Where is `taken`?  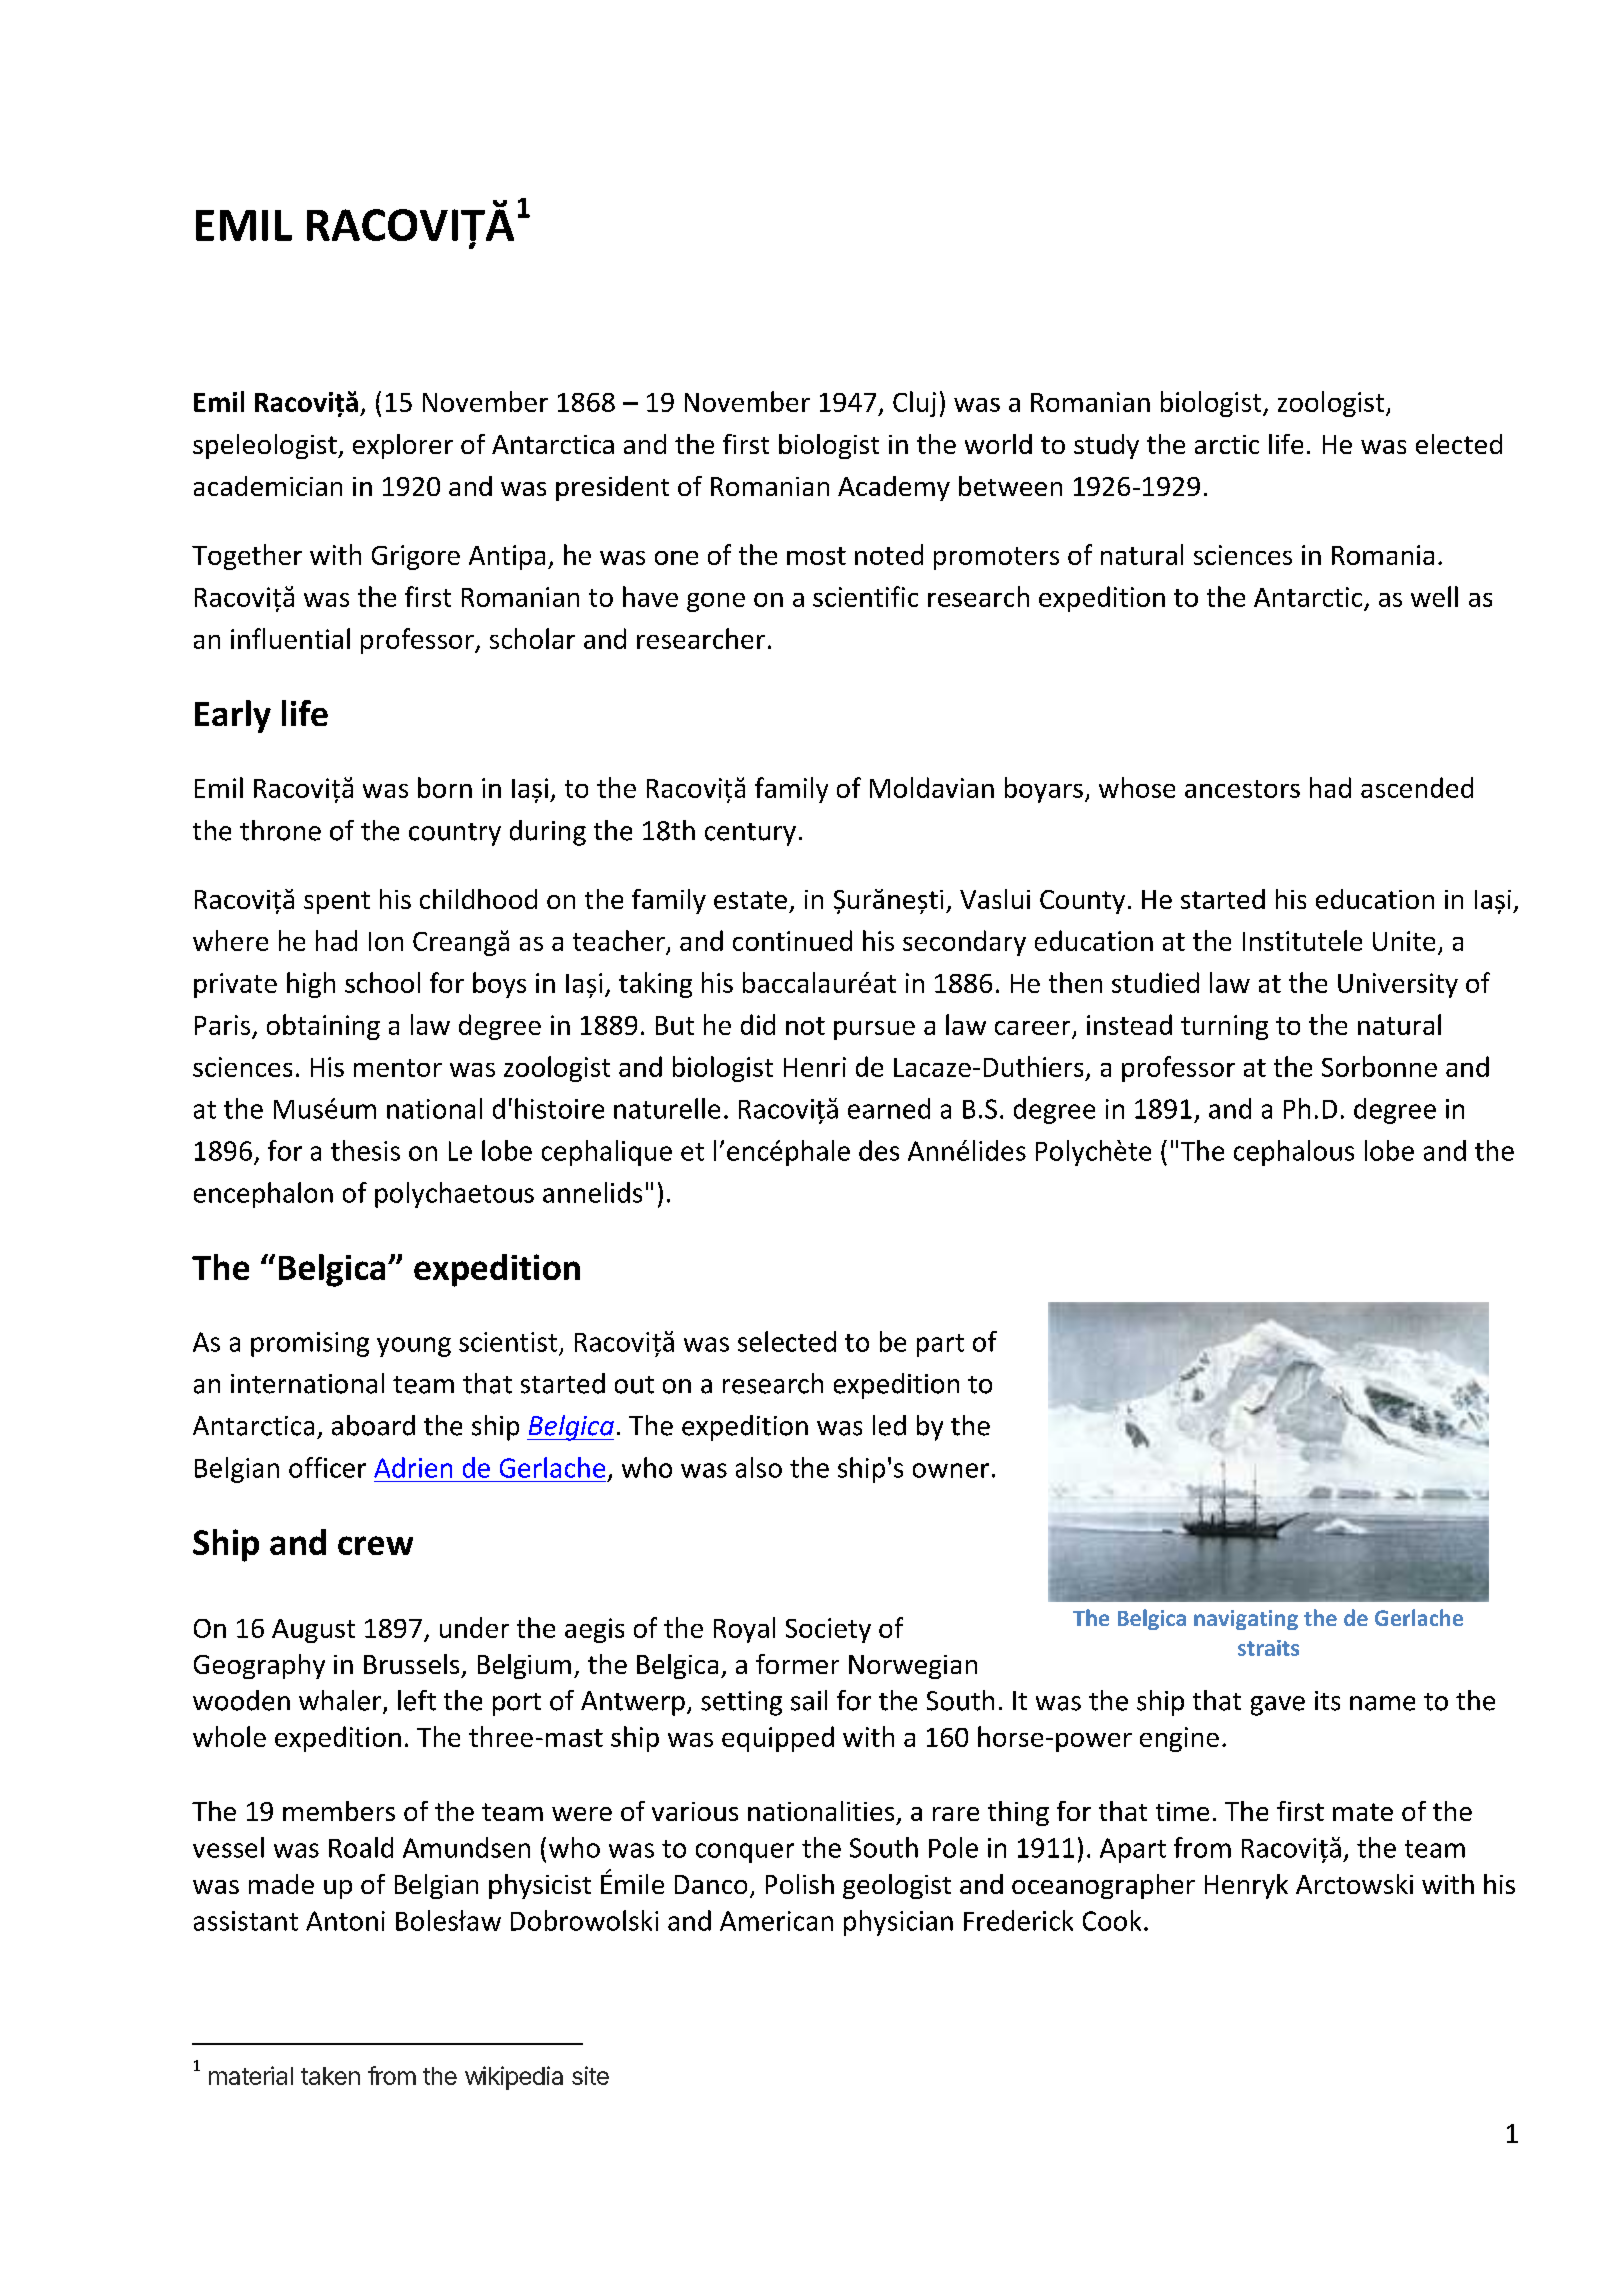 taken is located at coordinates (330, 2076).
